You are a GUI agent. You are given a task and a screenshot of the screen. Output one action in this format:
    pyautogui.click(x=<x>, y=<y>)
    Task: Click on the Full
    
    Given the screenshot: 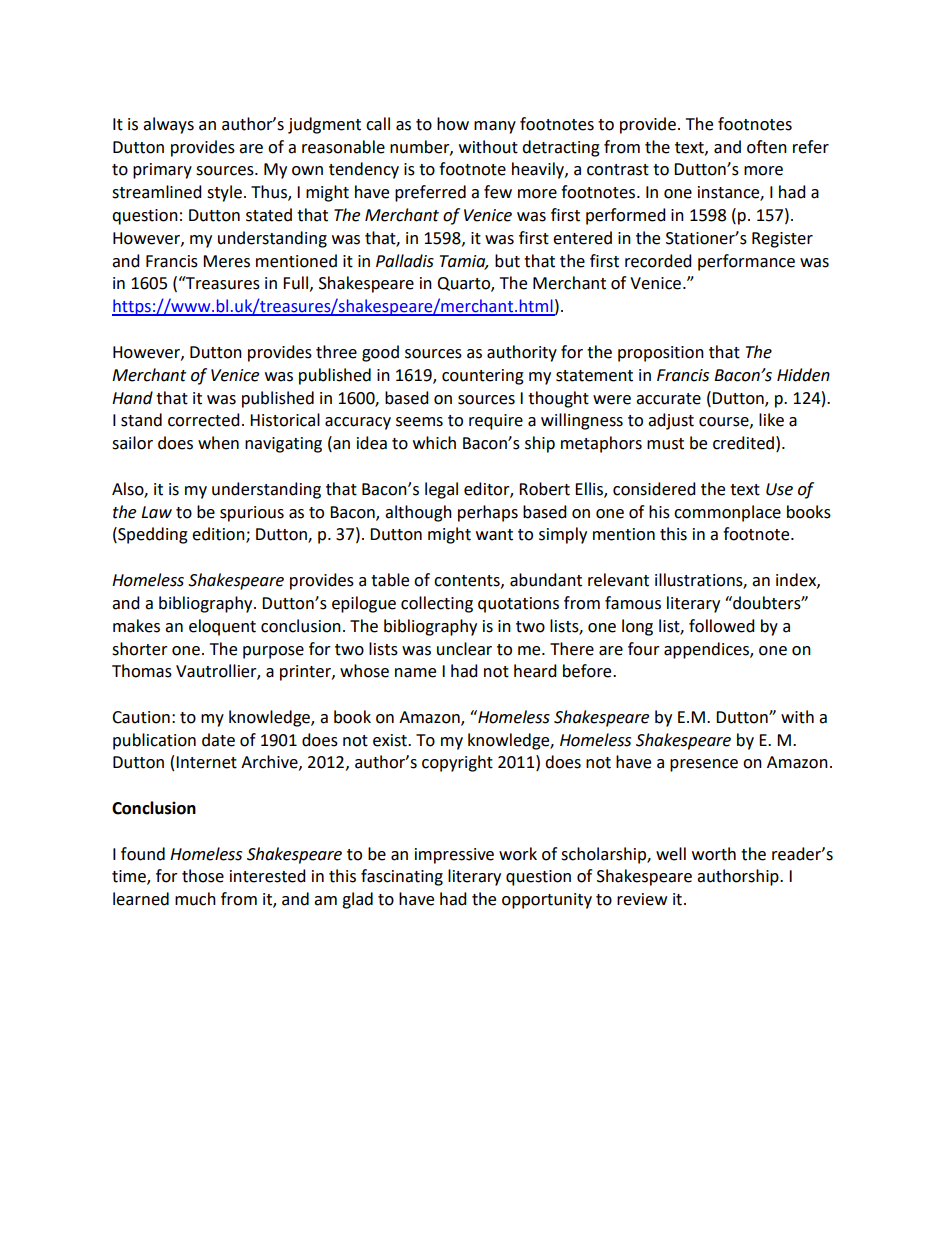 What is the action you would take?
    pyautogui.click(x=295, y=283)
